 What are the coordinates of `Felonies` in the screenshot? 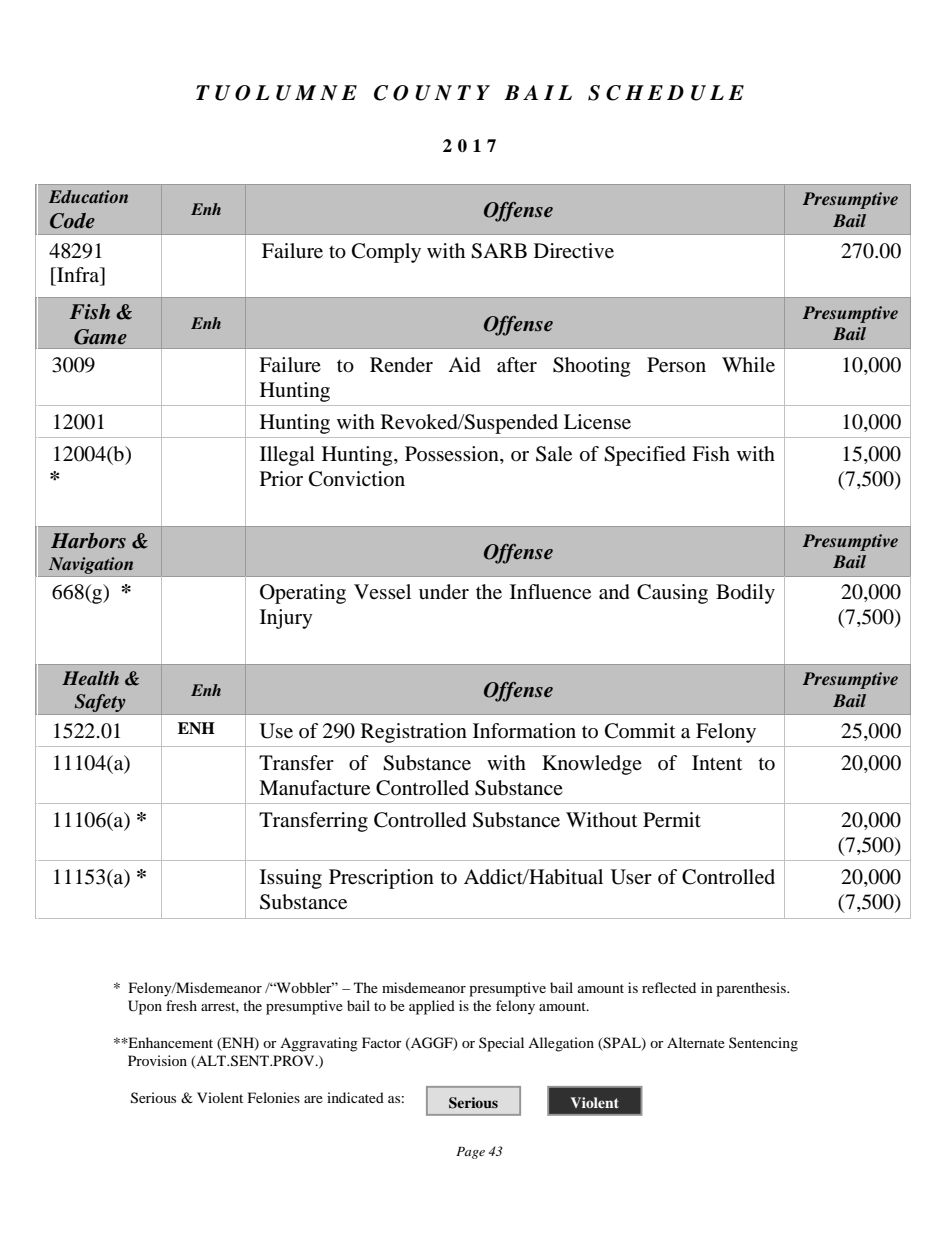 It's located at (274, 1097).
